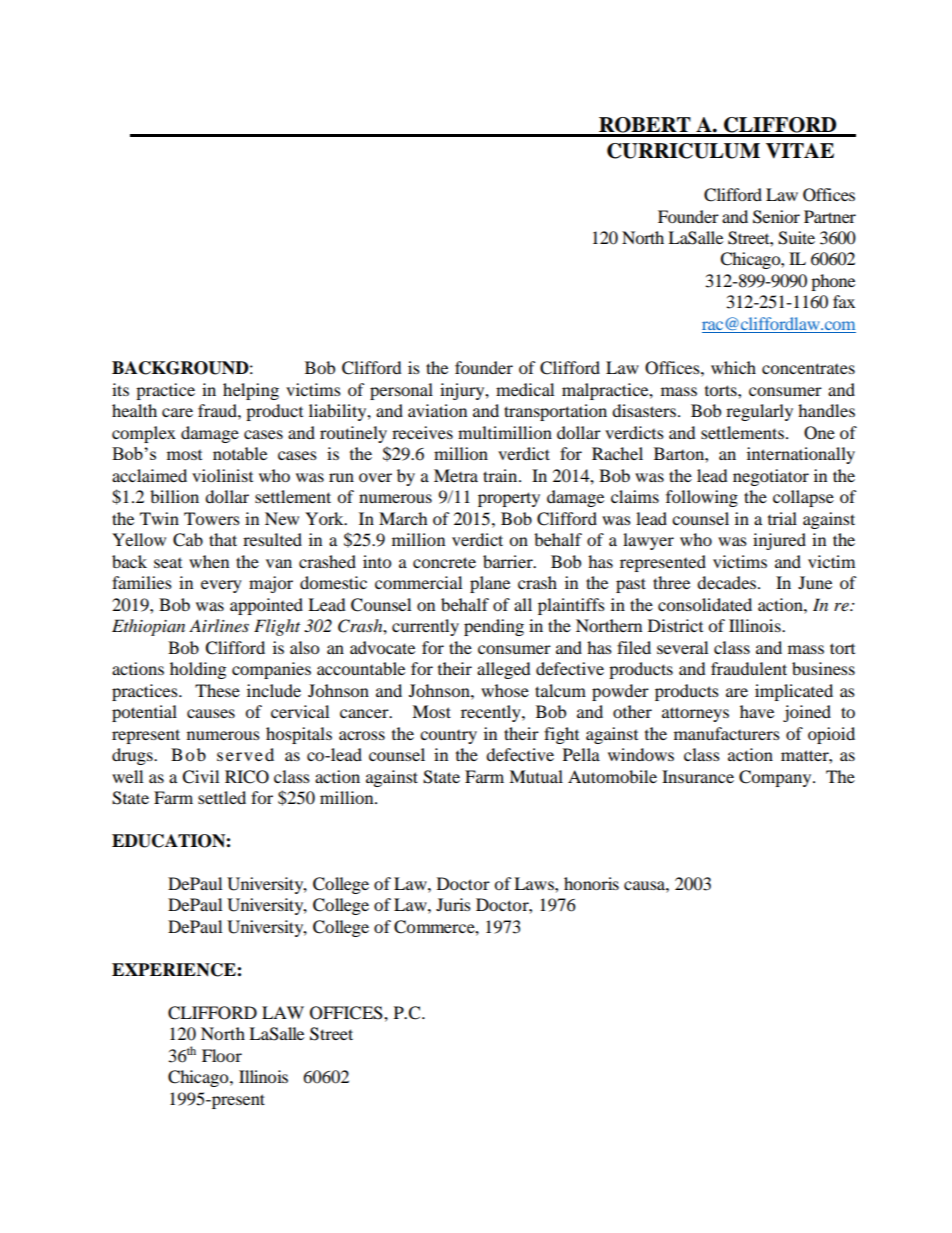 This page has height=1233, width=952. What do you see at coordinates (509, 499) in the page?
I see `property` at bounding box center [509, 499].
